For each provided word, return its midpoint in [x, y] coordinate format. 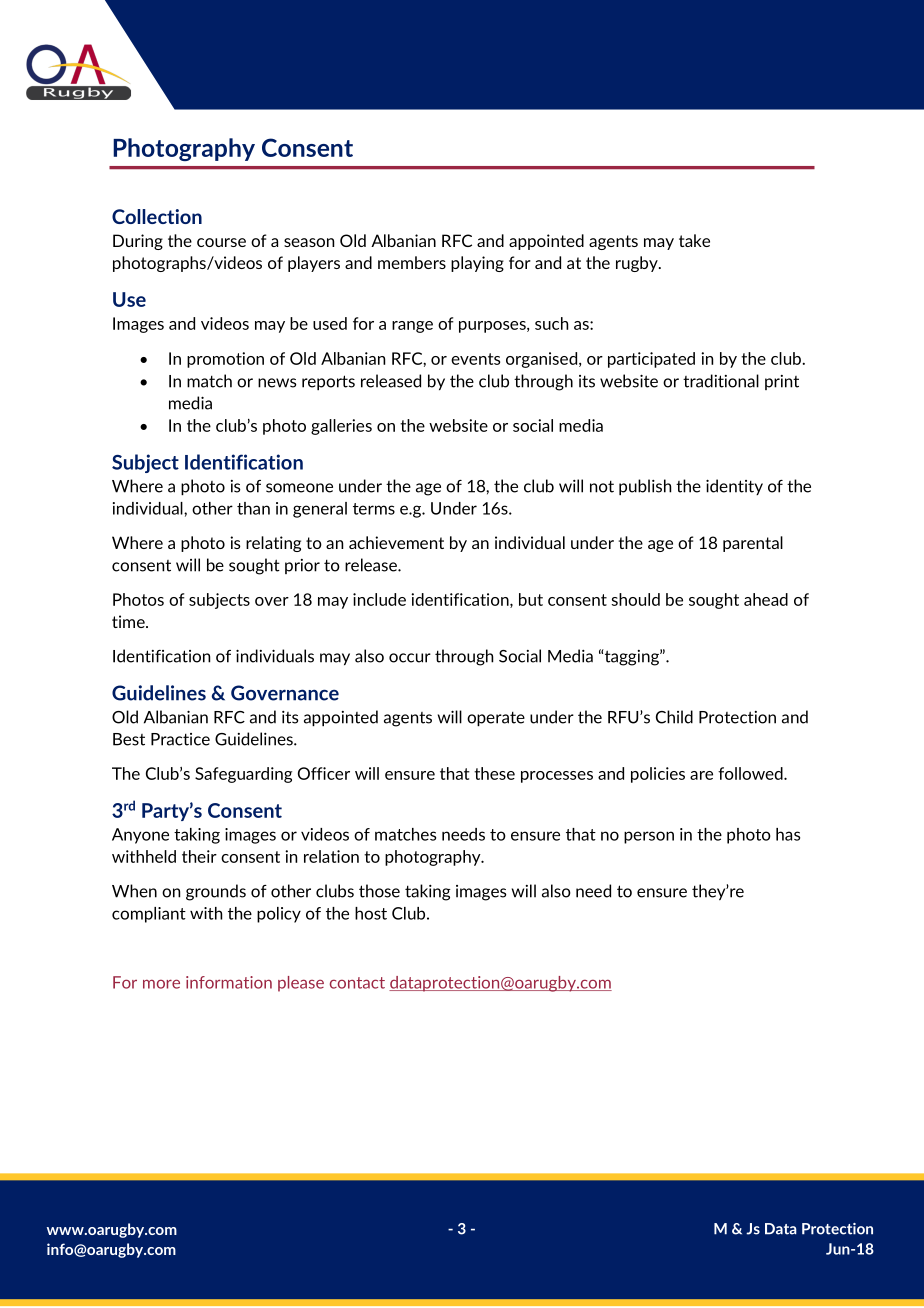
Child [674, 717]
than [253, 508]
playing [477, 264]
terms [374, 509]
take [694, 240]
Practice [180, 739]
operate [496, 718]
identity [734, 487]
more [161, 984]
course [221, 242]
